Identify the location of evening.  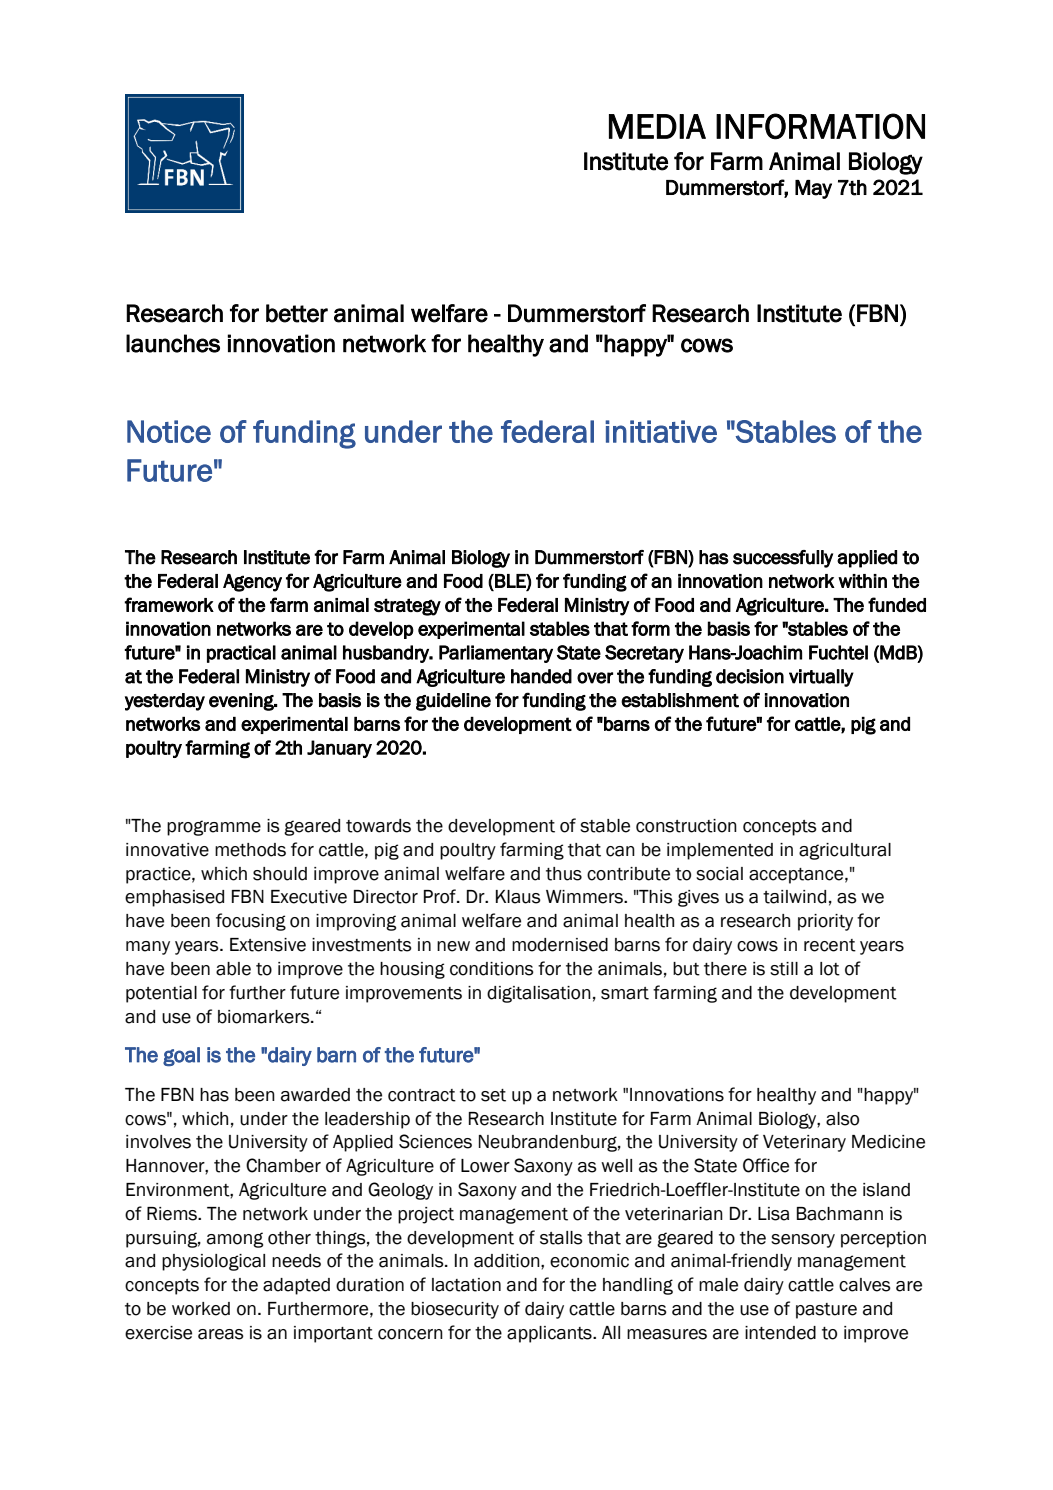
(242, 702).
